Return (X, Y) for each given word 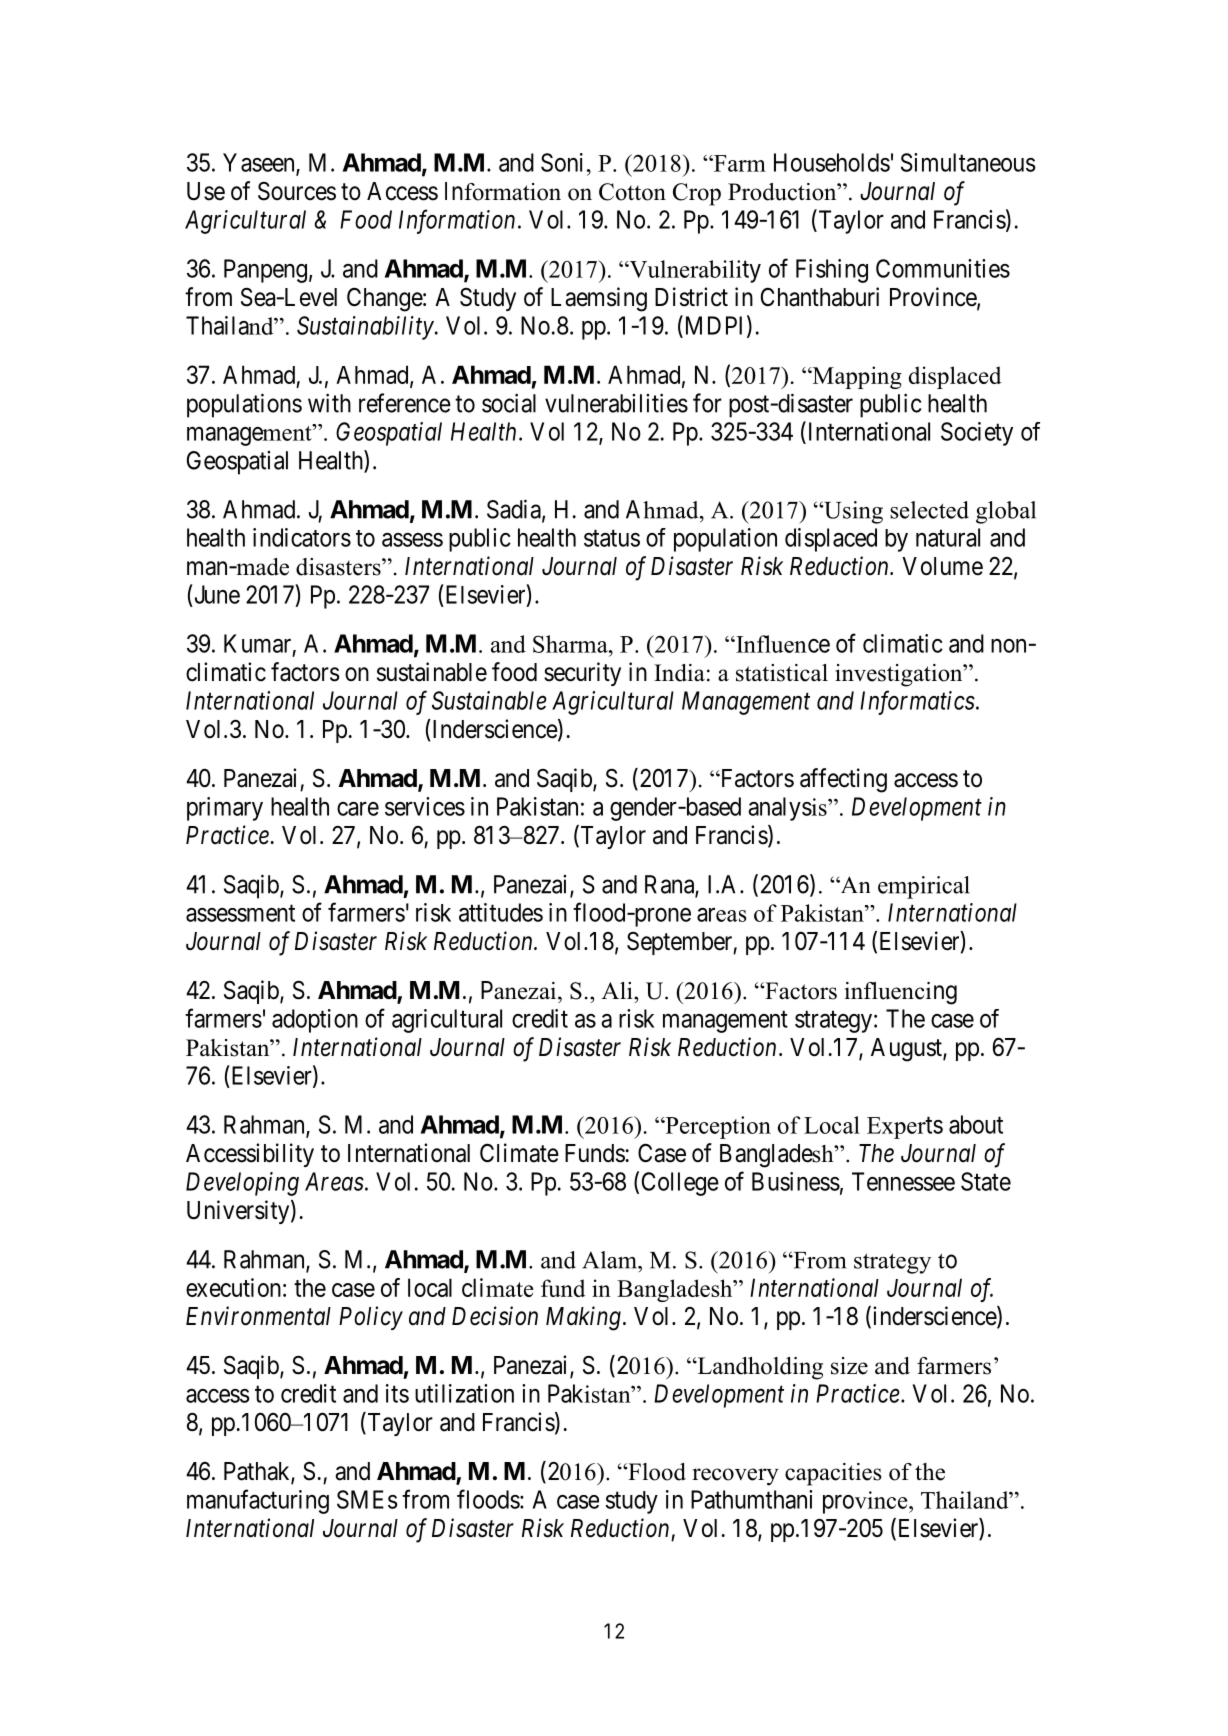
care (358, 809)
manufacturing (258, 1501)
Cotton (632, 192)
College (680, 1184)
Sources (297, 191)
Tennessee (903, 1181)
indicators (302, 537)
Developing (242, 1184)
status (612, 538)
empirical (924, 887)
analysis (788, 809)
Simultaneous (968, 162)
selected (929, 510)
